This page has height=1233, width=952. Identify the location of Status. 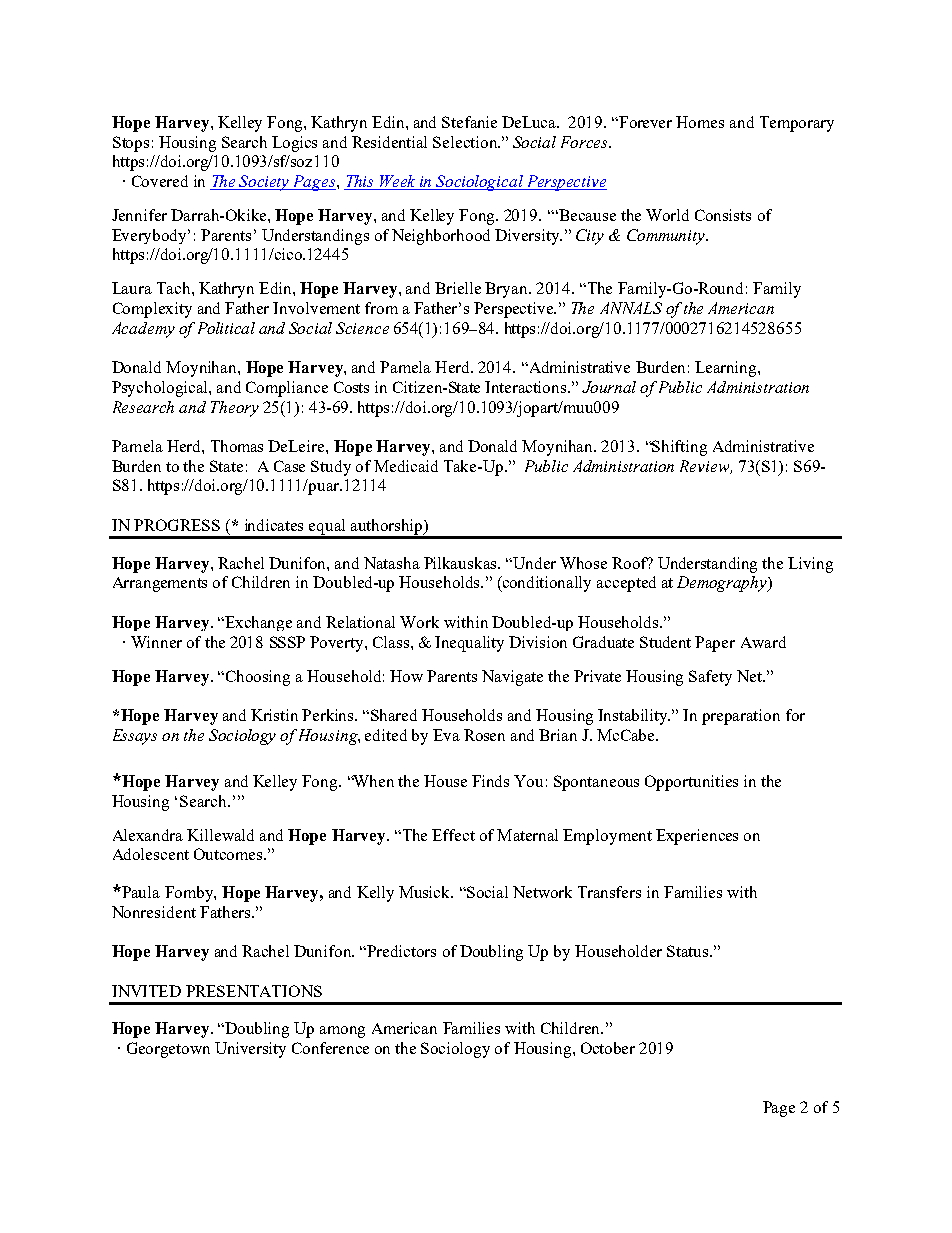
(689, 951).
